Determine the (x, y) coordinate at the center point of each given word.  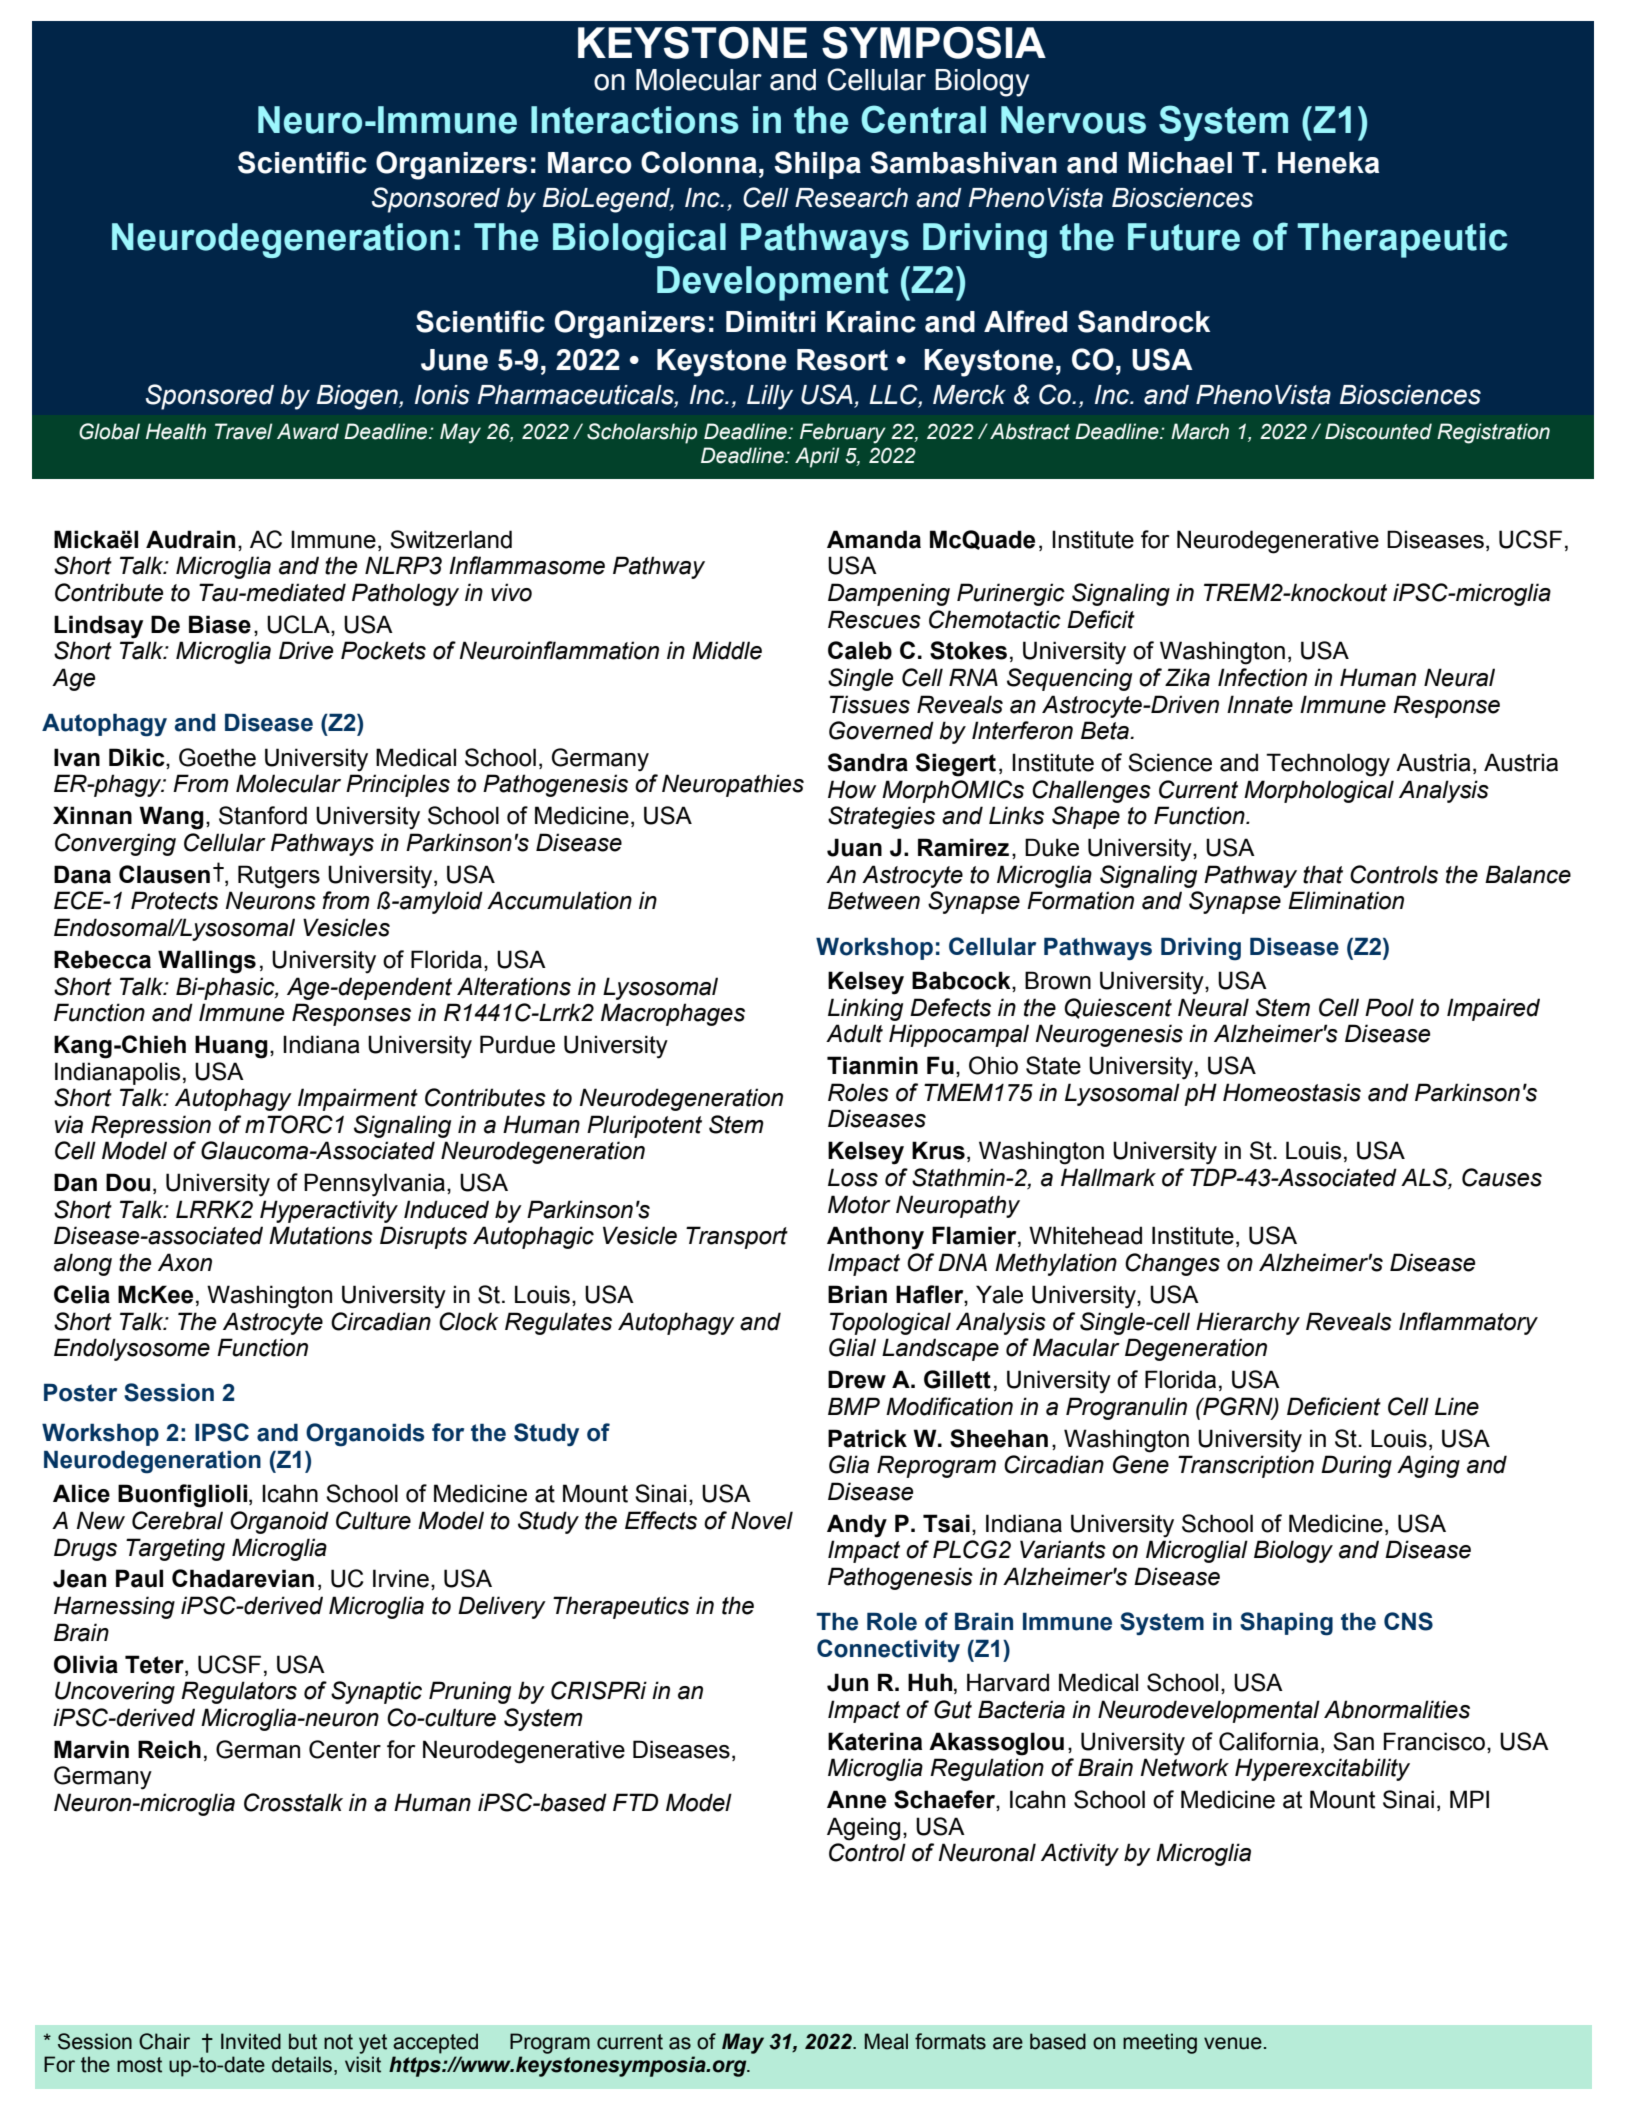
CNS (1408, 1621)
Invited (251, 2041)
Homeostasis (1292, 1092)
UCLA (299, 624)
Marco (590, 163)
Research (851, 198)
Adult (854, 1033)
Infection (1262, 677)
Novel (762, 1520)
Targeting (175, 1549)
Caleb (860, 650)
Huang (231, 1047)
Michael (1180, 163)
